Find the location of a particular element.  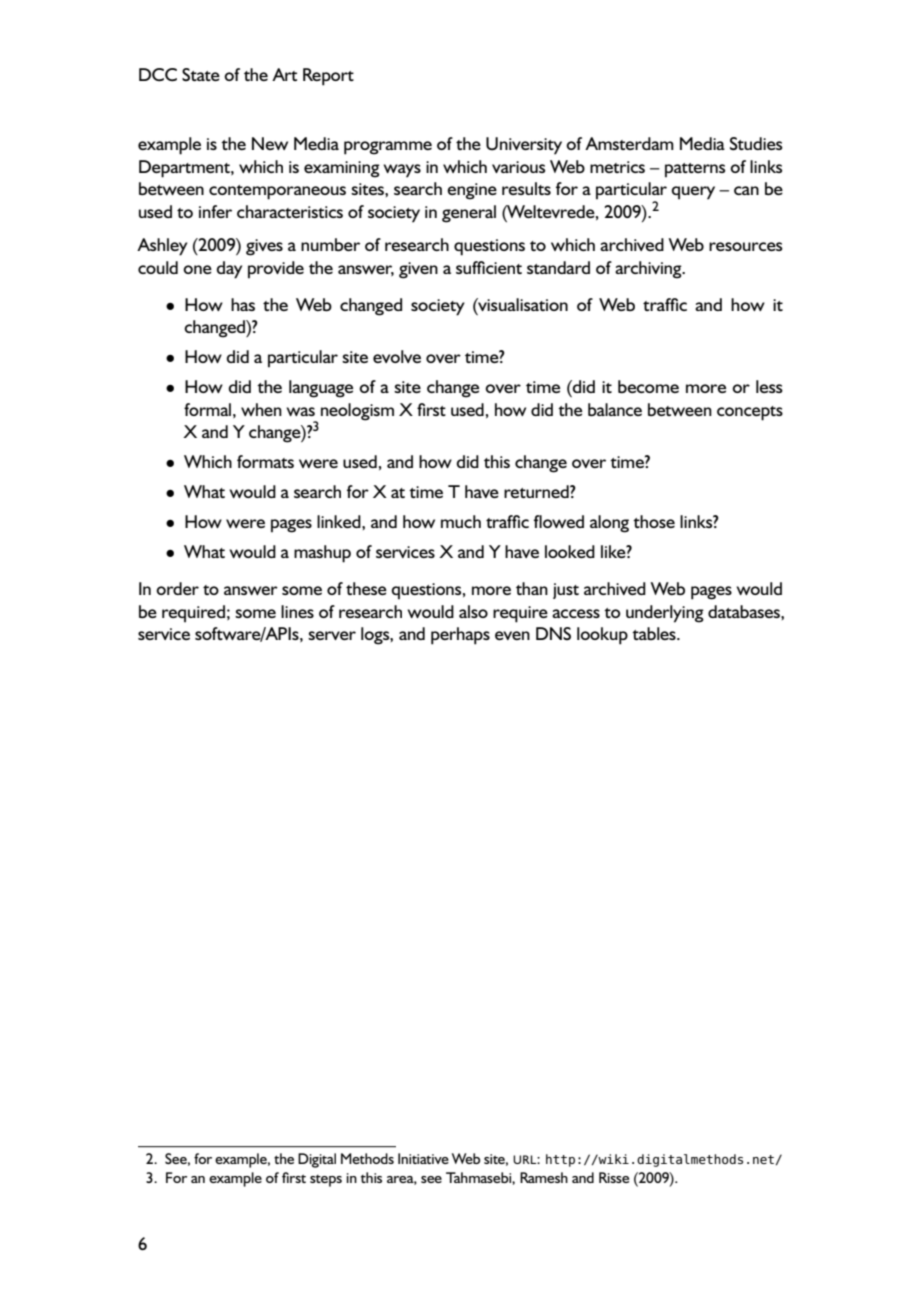

steps is located at coordinates (326, 1181).
